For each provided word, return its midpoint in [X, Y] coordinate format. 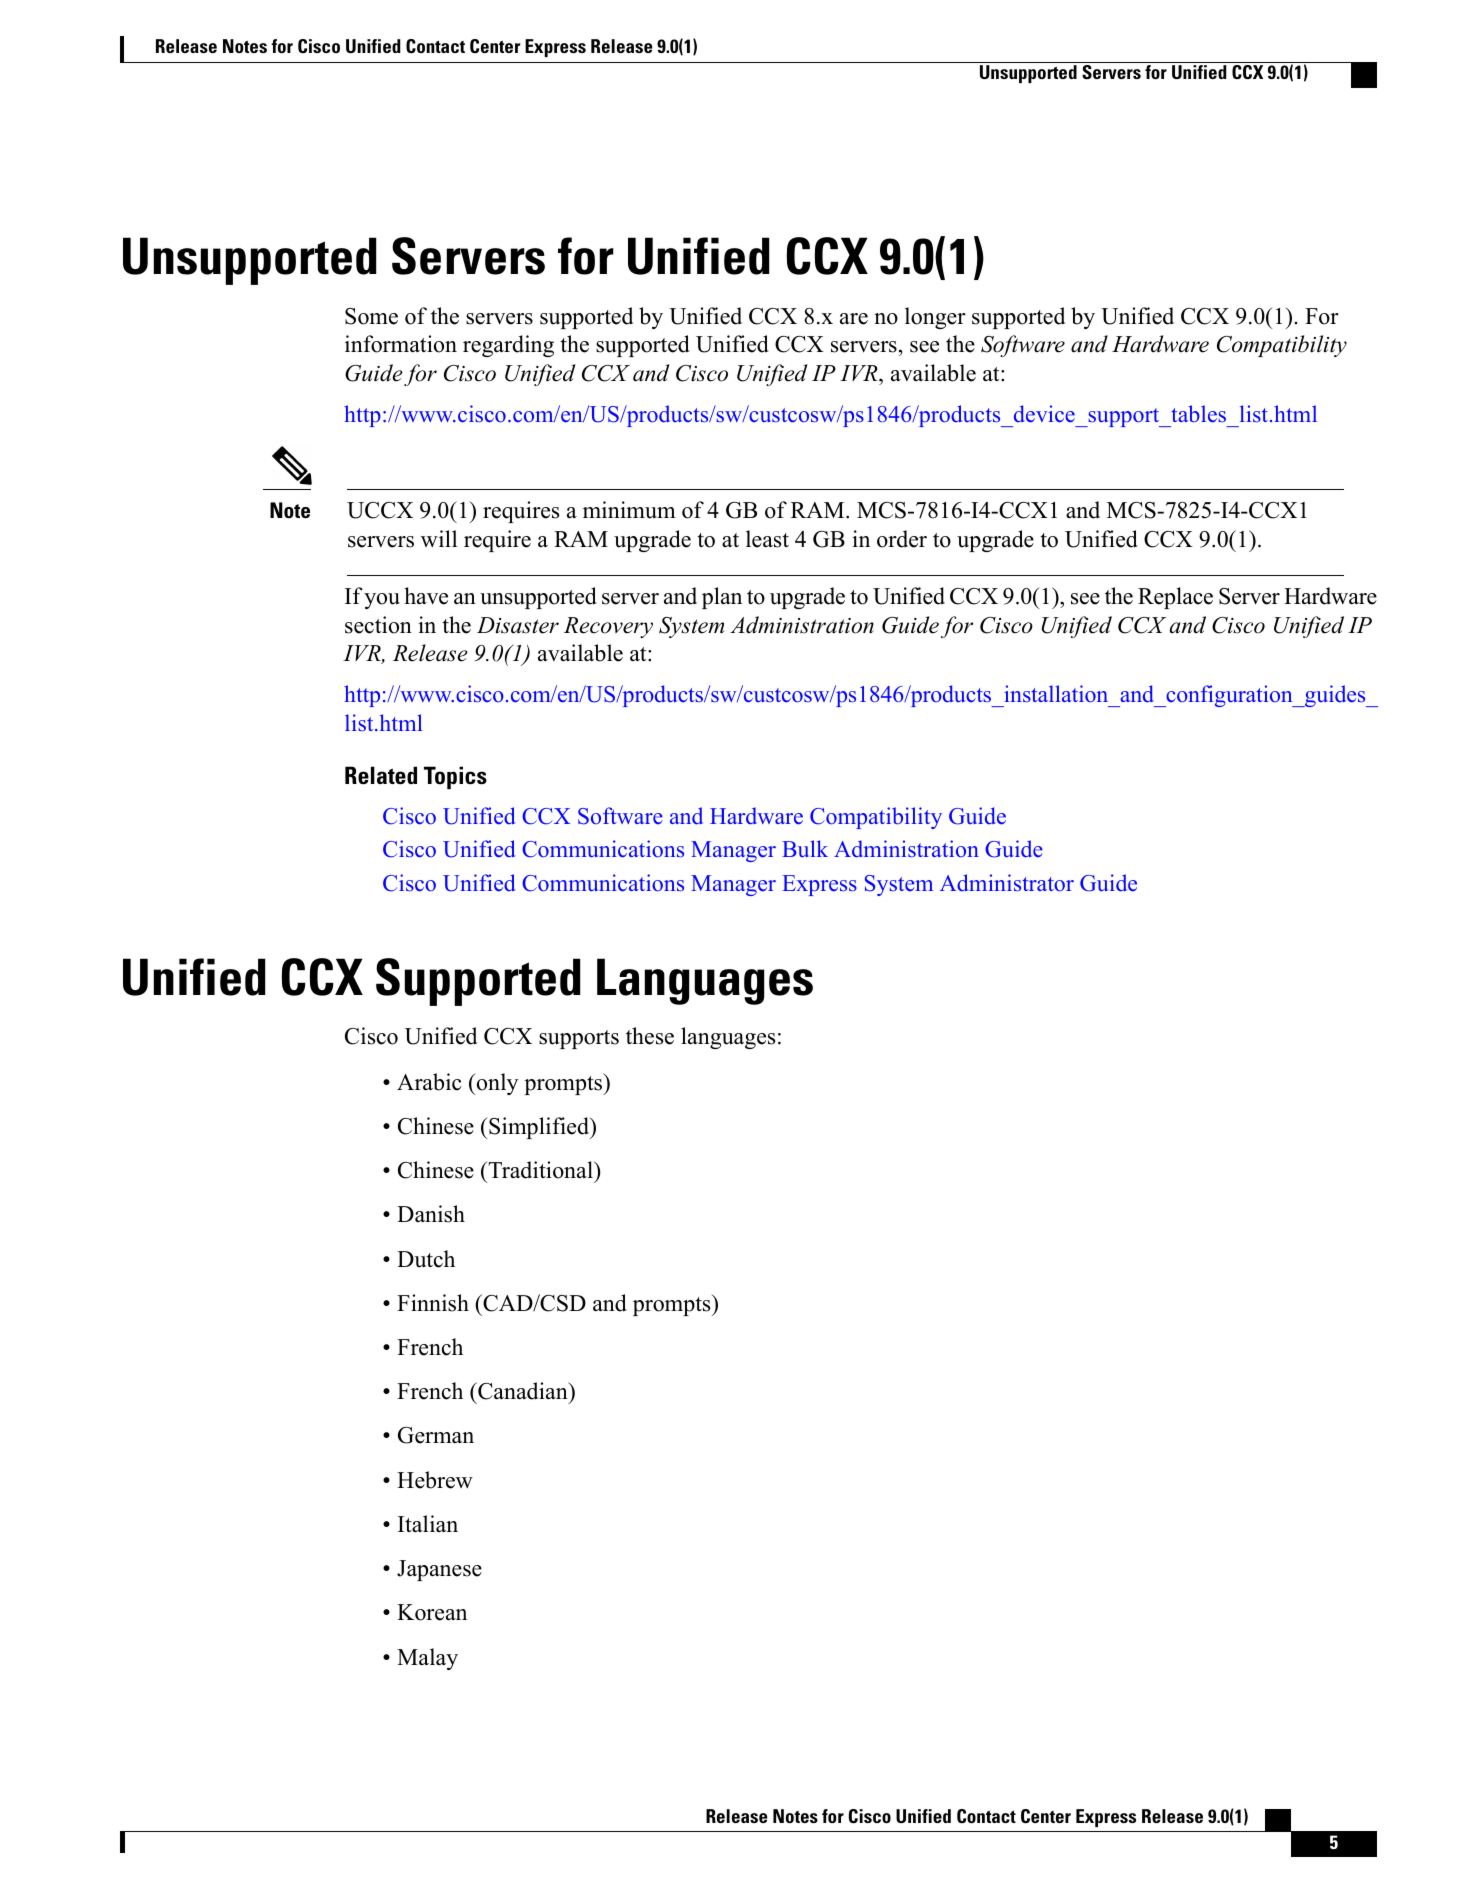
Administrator [1007, 883]
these [650, 1036]
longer [935, 318]
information [401, 344]
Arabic [429, 1082]
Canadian [523, 1392]
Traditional [540, 1170]
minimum [629, 510]
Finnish [433, 1303]
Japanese [439, 1570]
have [426, 596]
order [902, 539]
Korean [432, 1612]
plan [722, 598]
